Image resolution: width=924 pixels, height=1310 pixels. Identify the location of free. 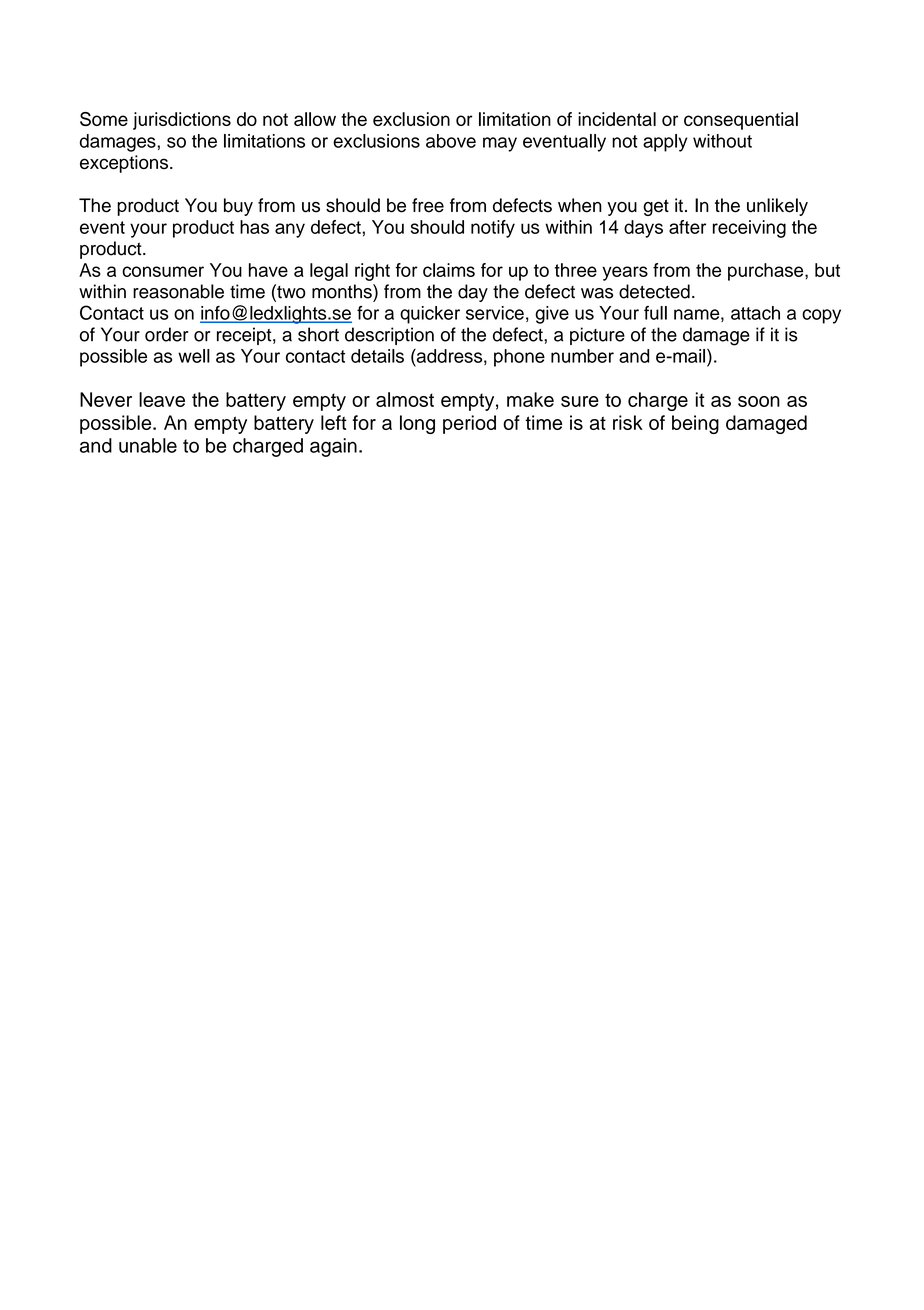
(428, 205).
